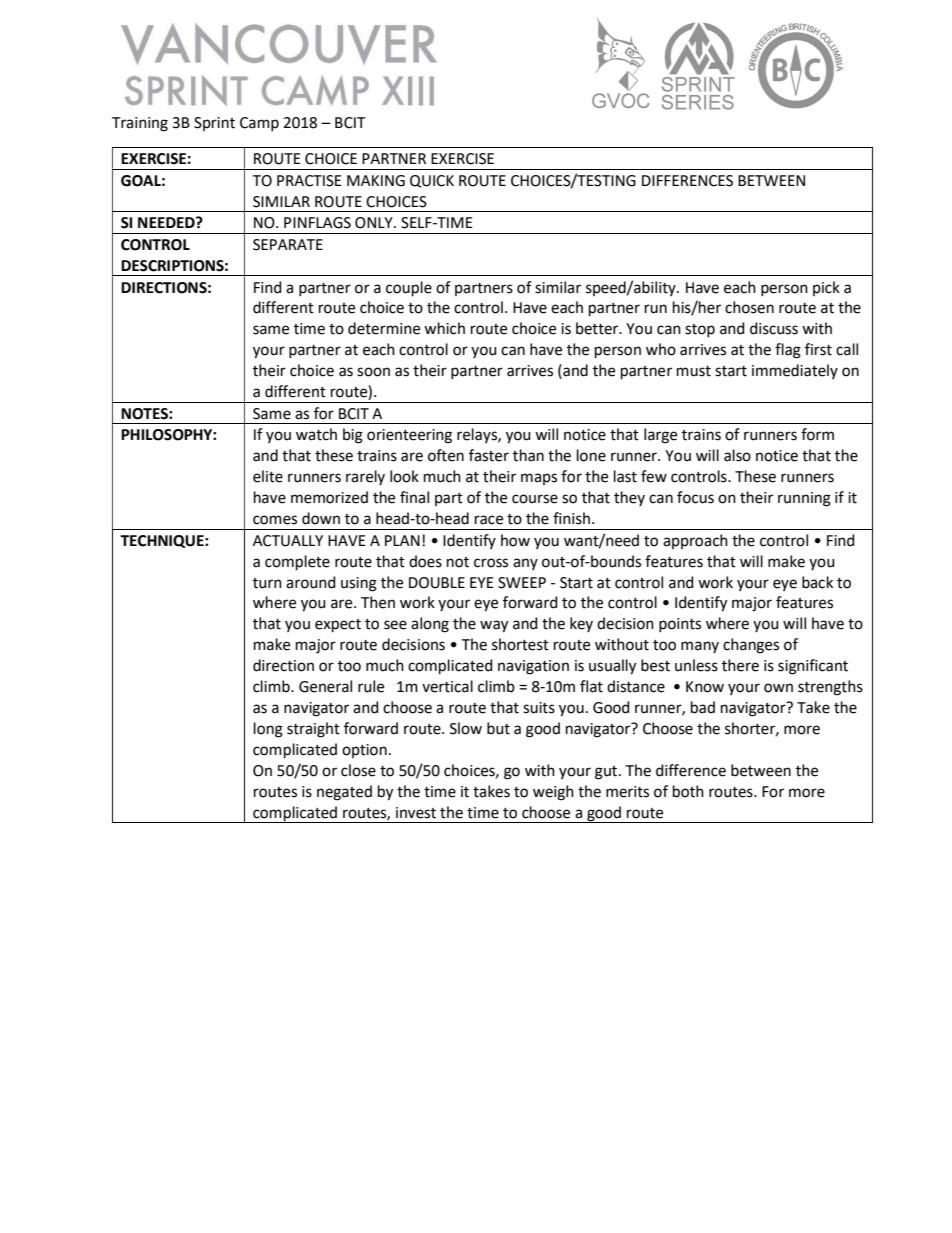 The width and height of the document is (952, 1233). What do you see at coordinates (489, 455) in the document?
I see `faster` at bounding box center [489, 455].
